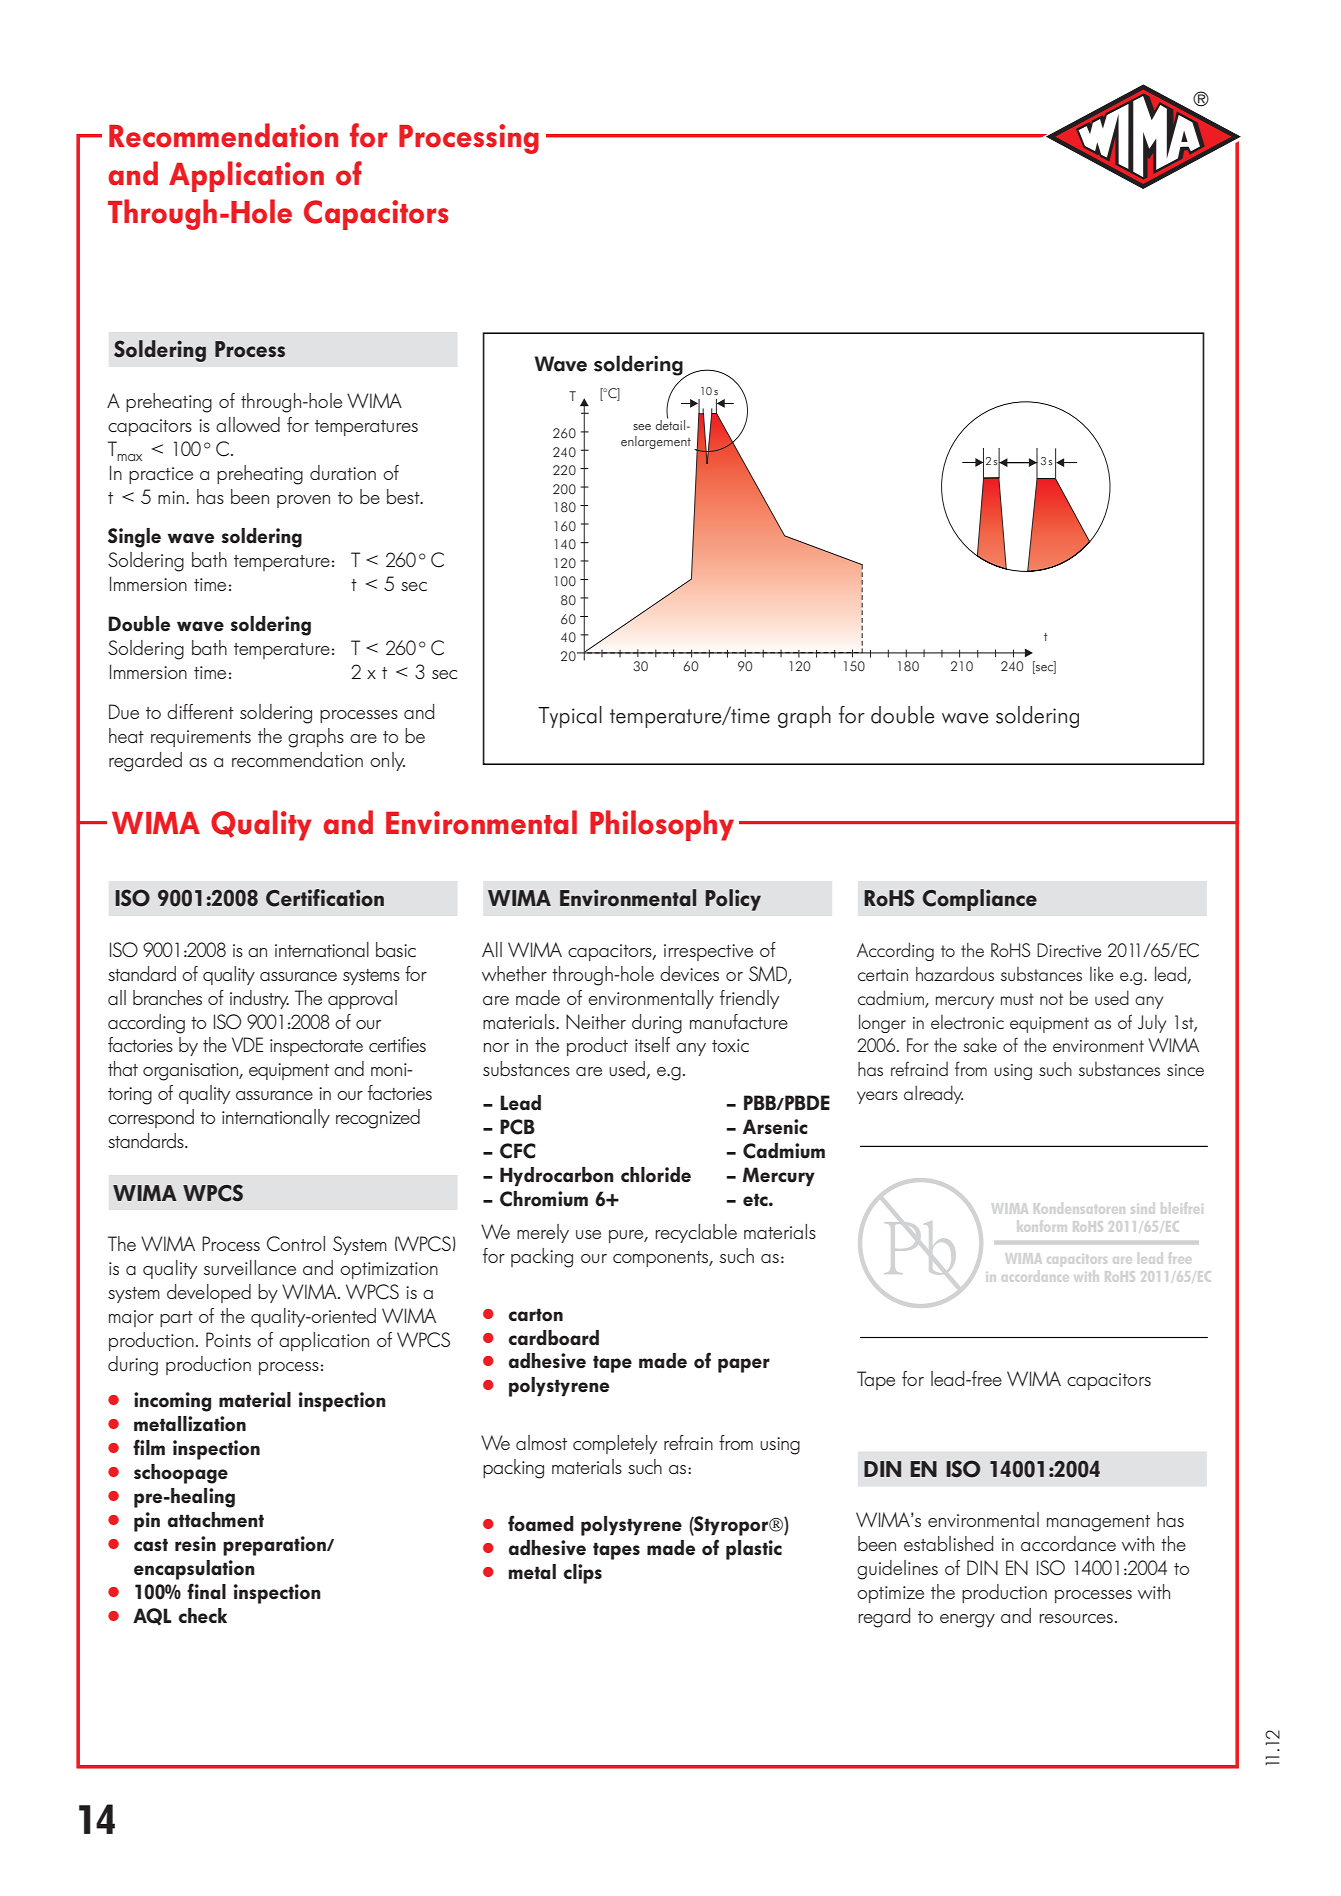  Describe the element at coordinates (248, 424) in the screenshot. I see `allowed` at that location.
